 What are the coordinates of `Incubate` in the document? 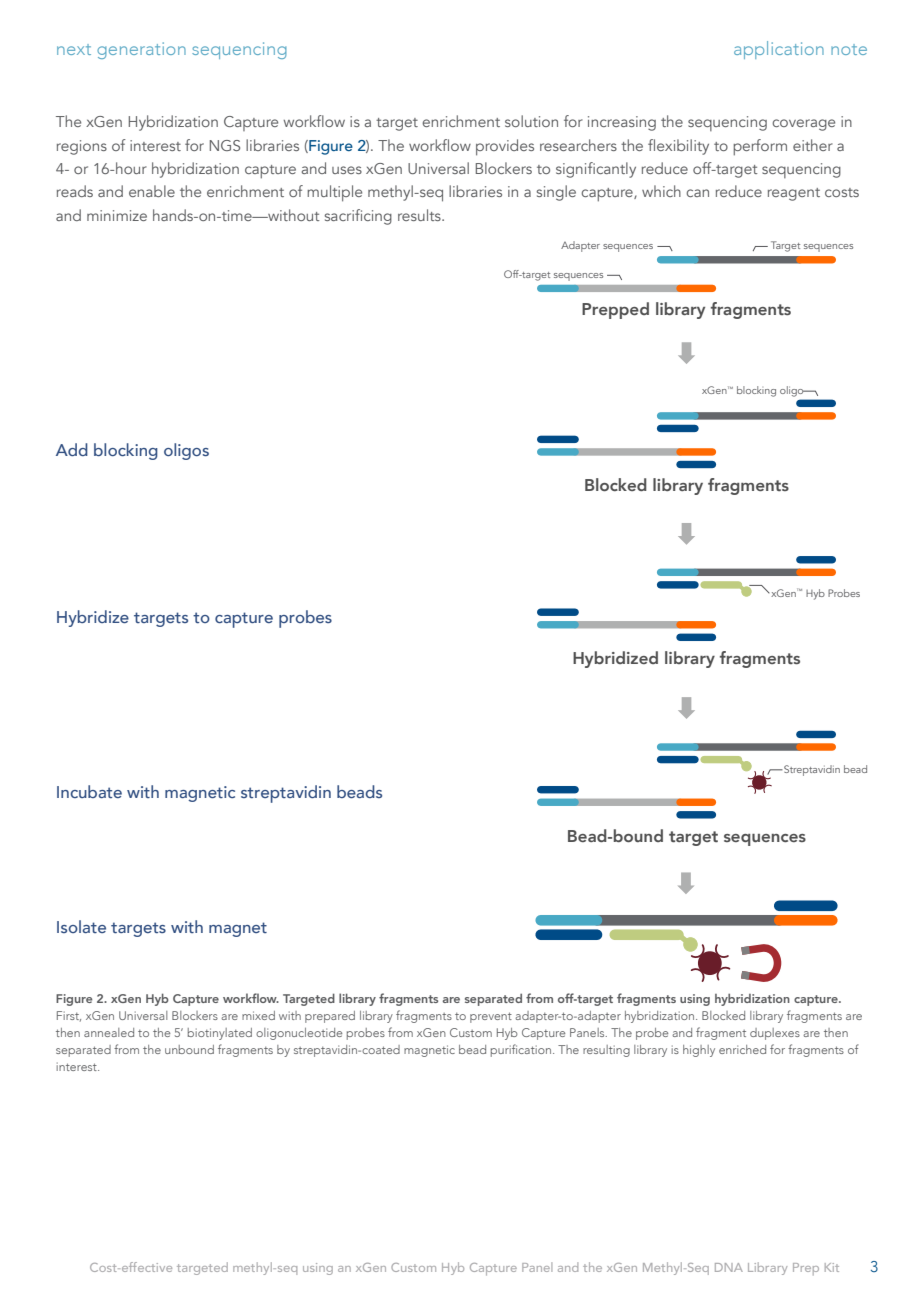 It's located at (89, 791).
